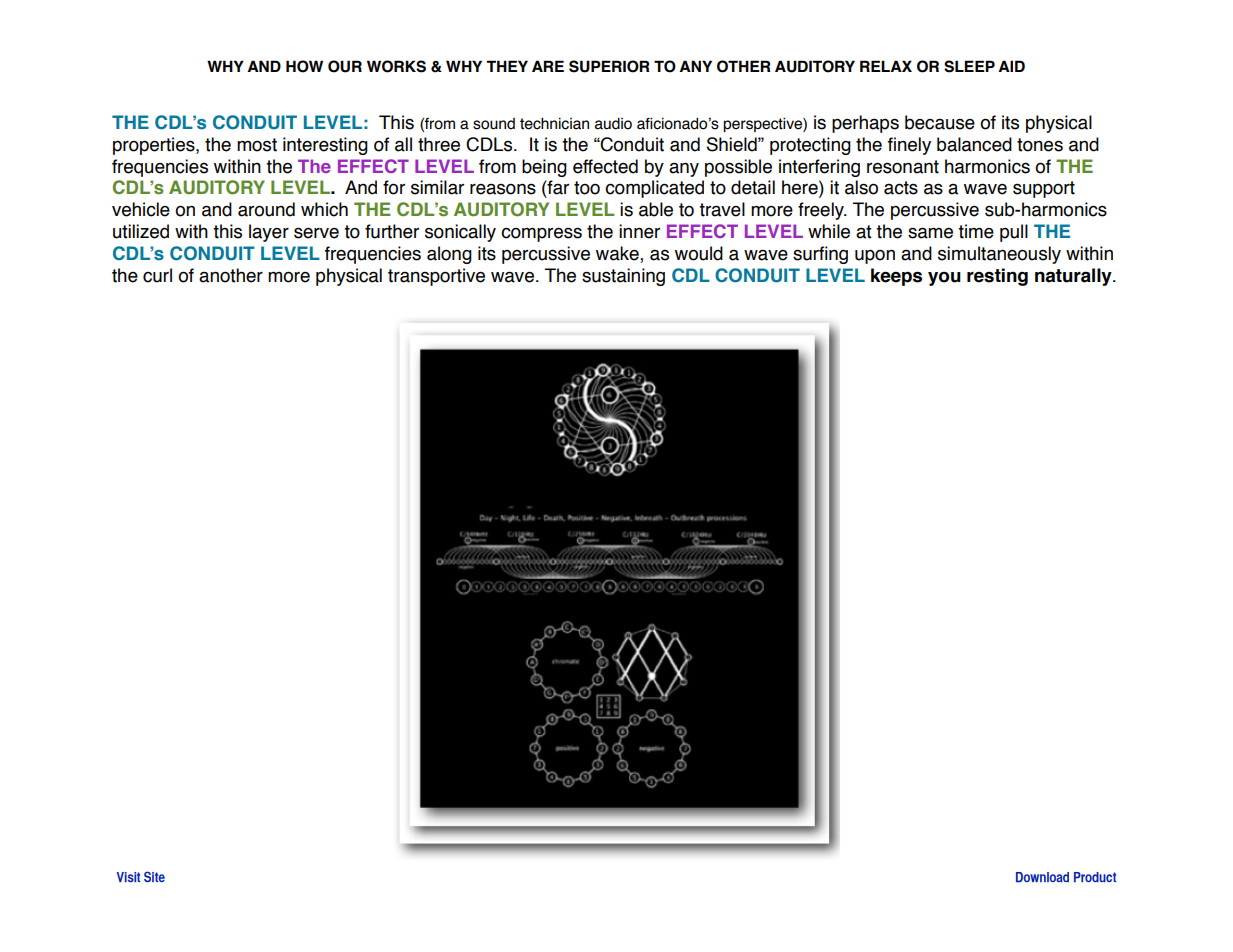 Image resolution: width=1233 pixels, height=952 pixels. I want to click on curl, so click(157, 275).
